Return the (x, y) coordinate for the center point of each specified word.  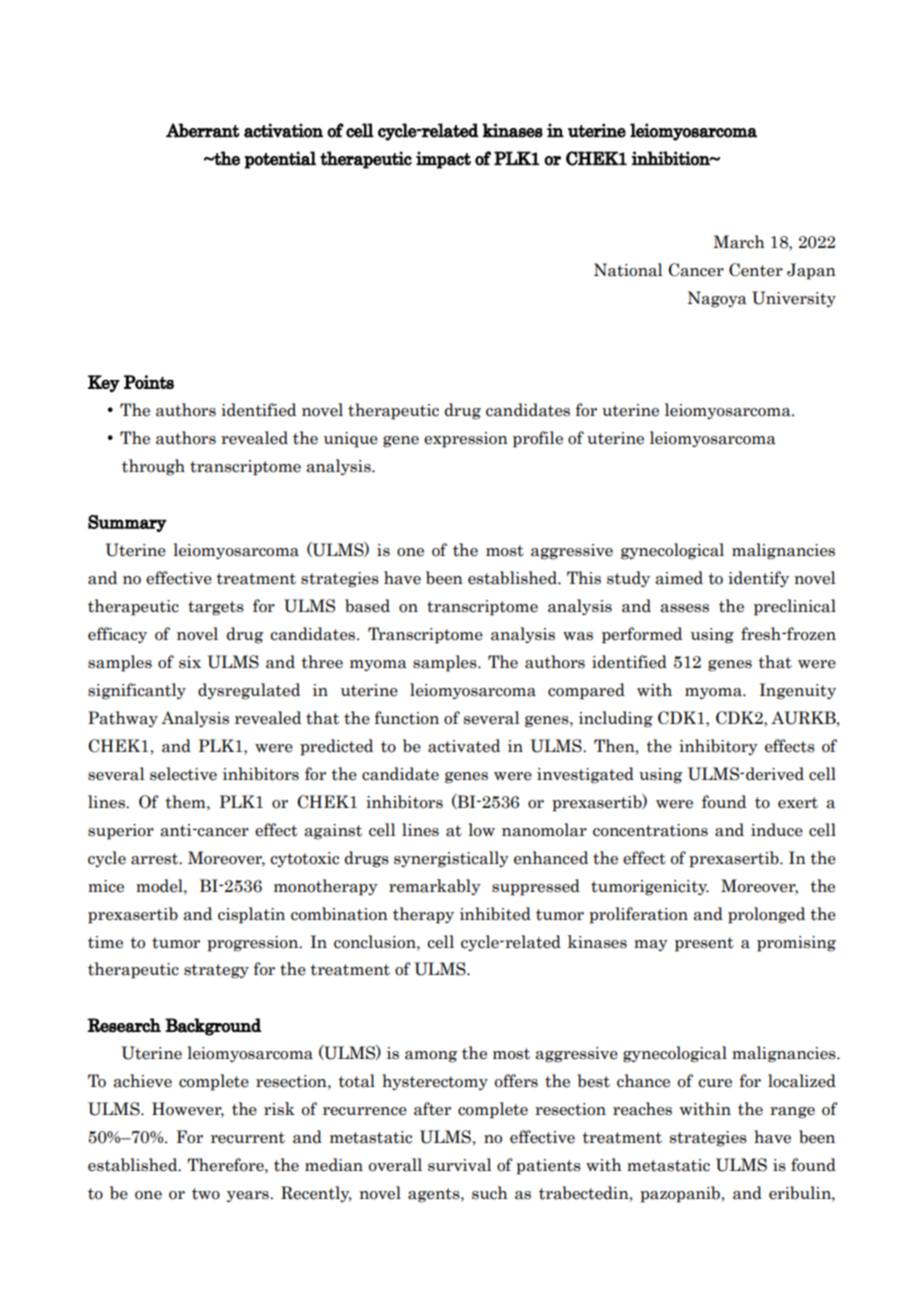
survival (460, 1165)
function (406, 718)
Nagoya (717, 299)
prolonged (766, 915)
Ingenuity (797, 691)
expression (466, 440)
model (160, 886)
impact (443, 160)
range (792, 1113)
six (190, 662)
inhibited (495, 914)
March (739, 242)
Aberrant (202, 130)
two (206, 1194)
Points (149, 382)
